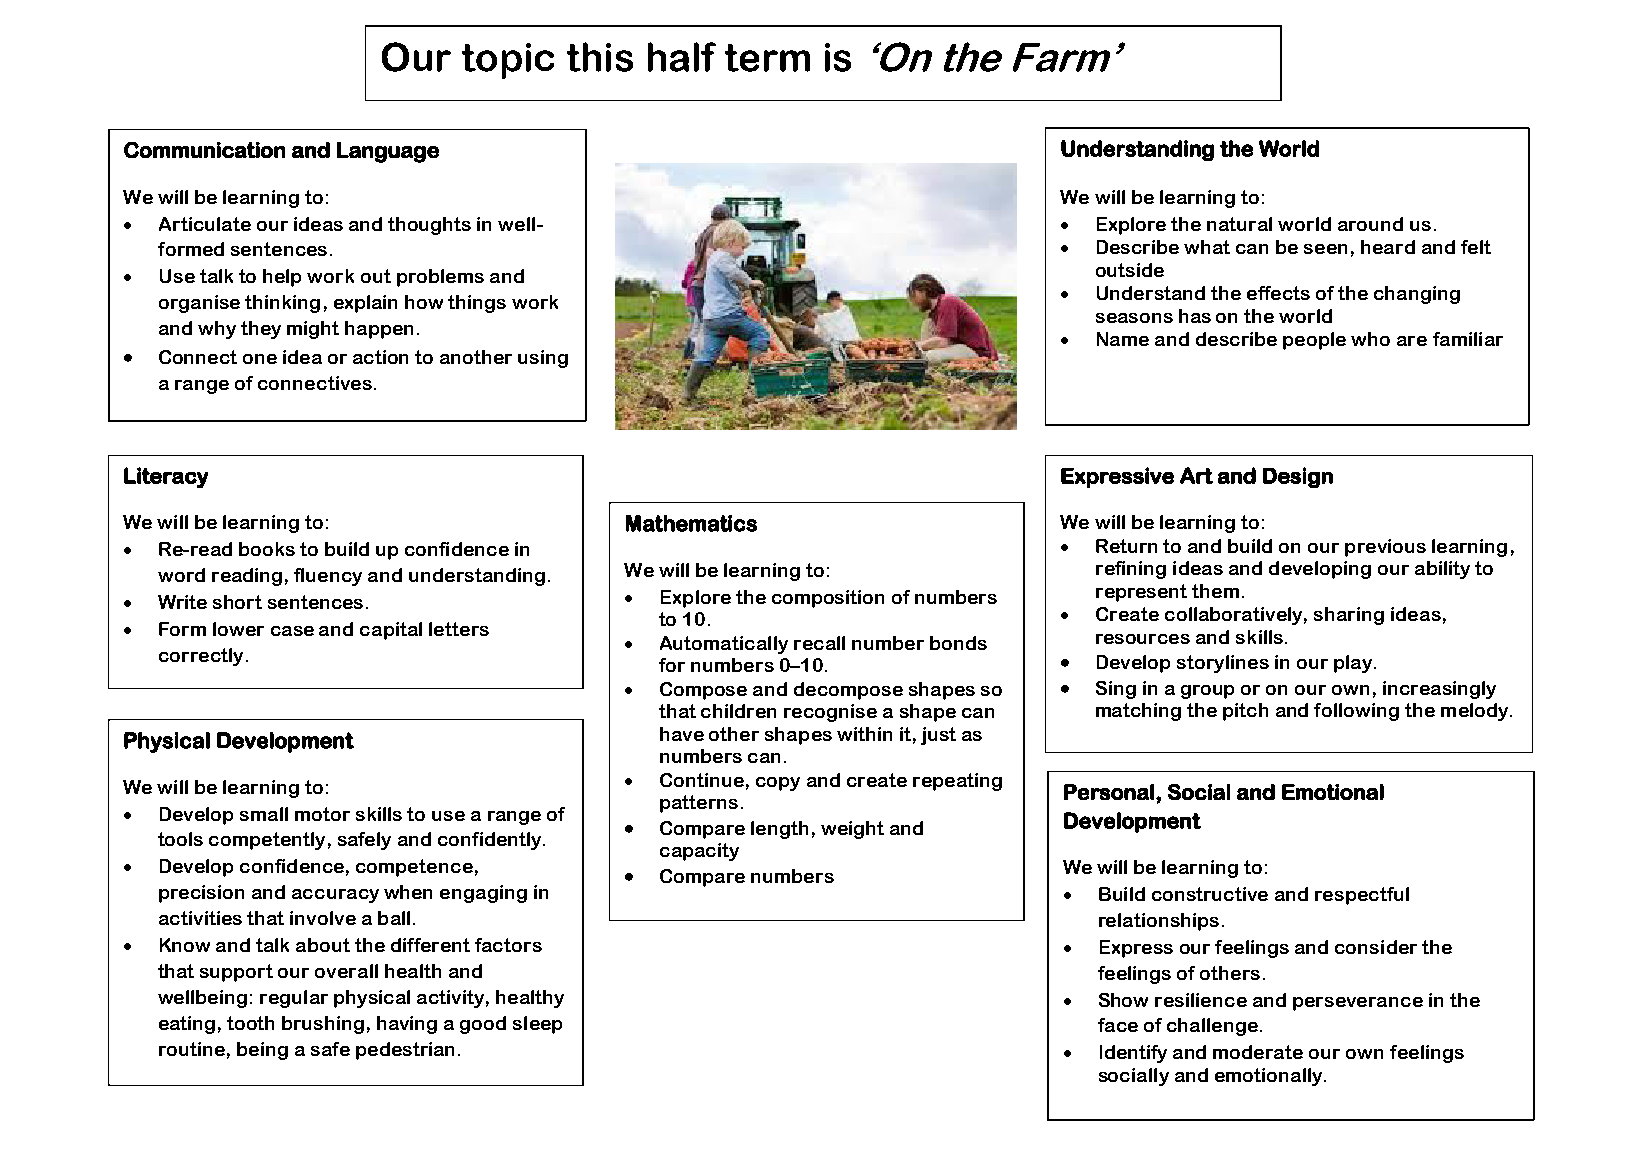 This screenshot has height=1155, width=1634. Describe the element at coordinates (323, 1025) in the screenshot. I see `brushing` at that location.
